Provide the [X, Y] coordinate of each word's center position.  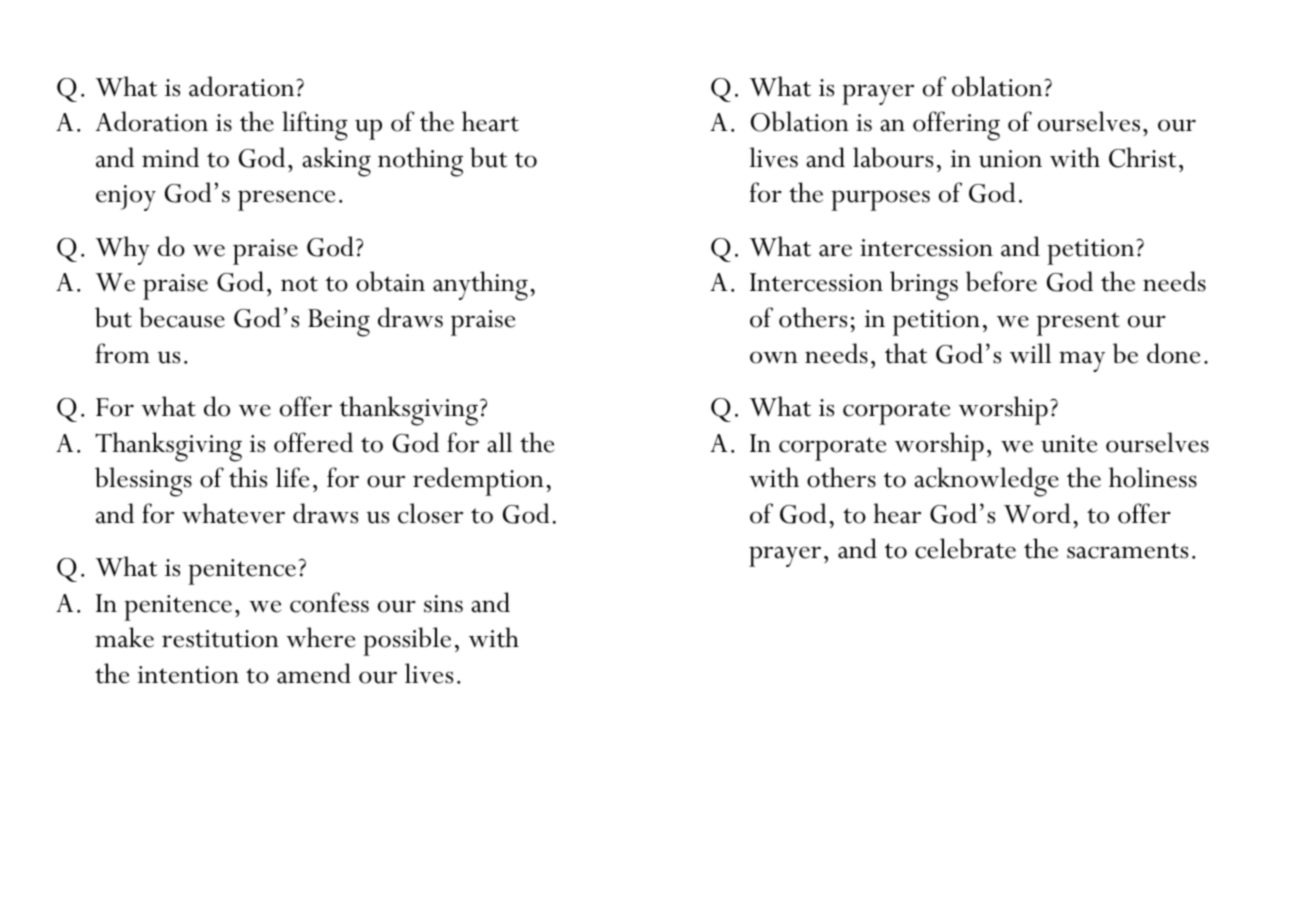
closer [430, 513]
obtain [390, 281]
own [774, 357]
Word [1037, 513]
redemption [478, 481]
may [1082, 361]
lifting [315, 126]
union [1010, 159]
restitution [220, 639]
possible [407, 641]
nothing [420, 162]
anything [480, 286]
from [122, 353]
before [1001, 281]
